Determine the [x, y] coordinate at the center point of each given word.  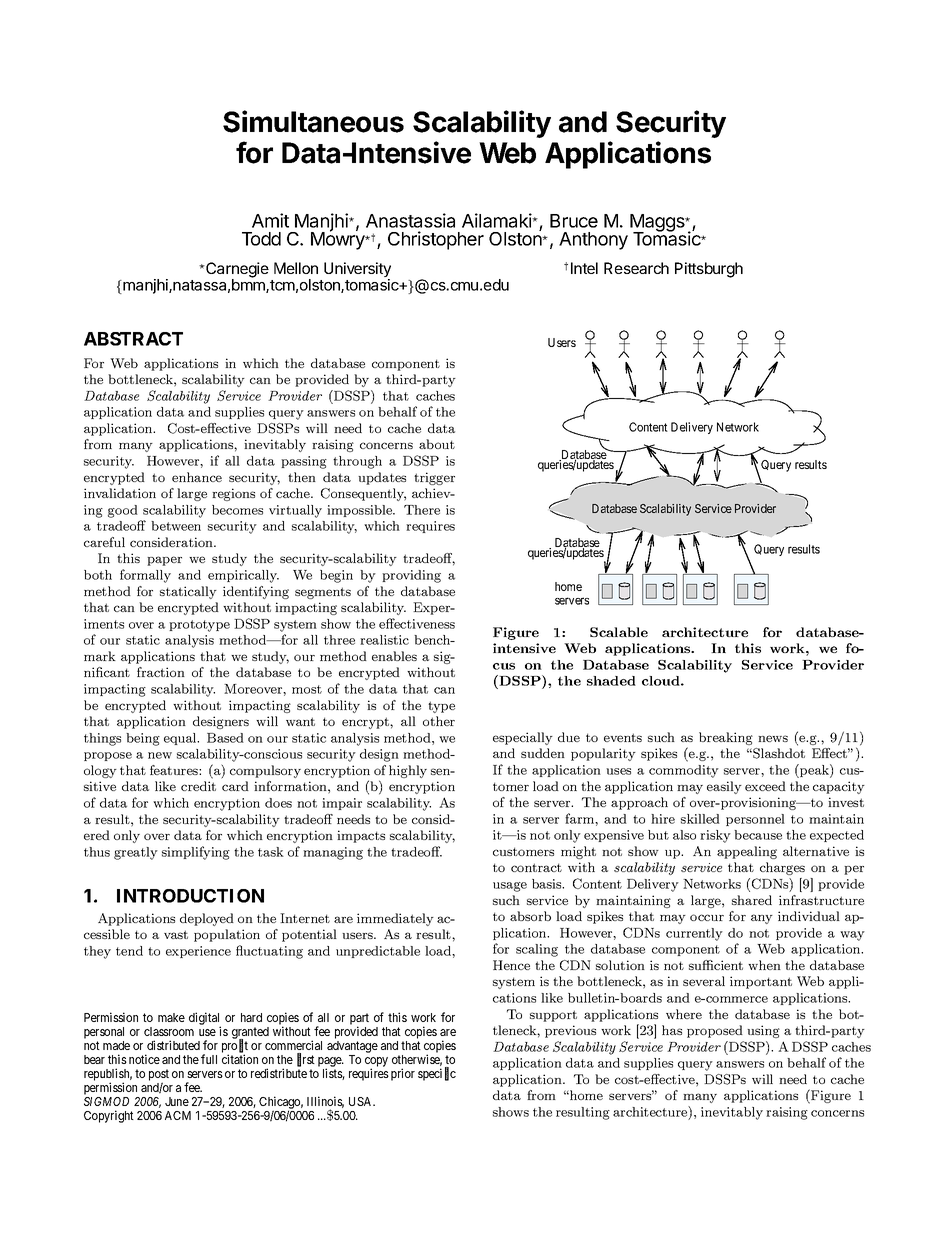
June [177, 1101]
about [437, 444]
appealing [747, 852]
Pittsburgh [709, 270]
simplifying [196, 853]
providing [411, 576]
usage [510, 887]
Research [636, 268]
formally [145, 576]
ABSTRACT [133, 339]
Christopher [436, 240]
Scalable [619, 632]
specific [437, 1074]
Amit [270, 220]
